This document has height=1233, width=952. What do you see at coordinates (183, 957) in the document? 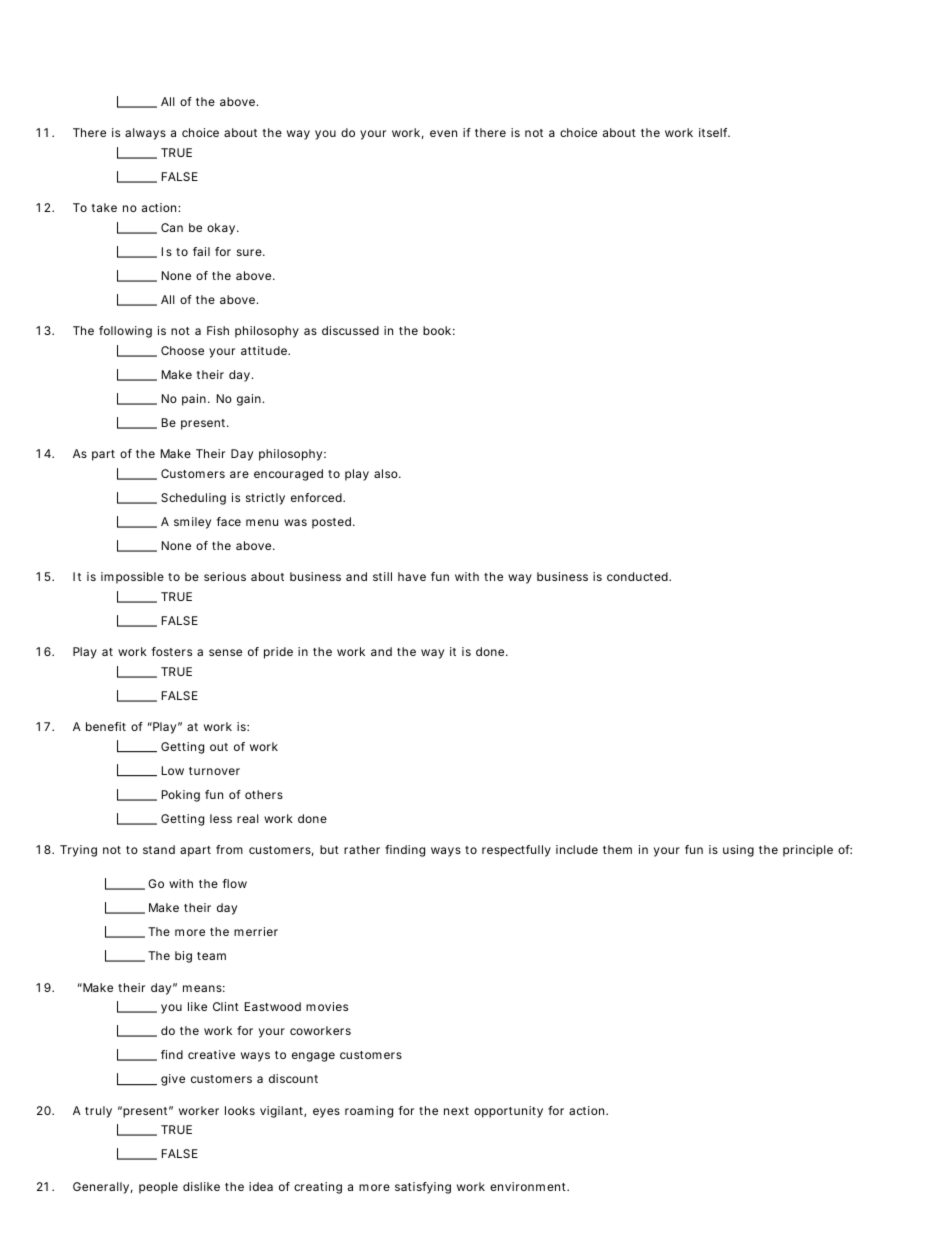
I see `big` at bounding box center [183, 957].
